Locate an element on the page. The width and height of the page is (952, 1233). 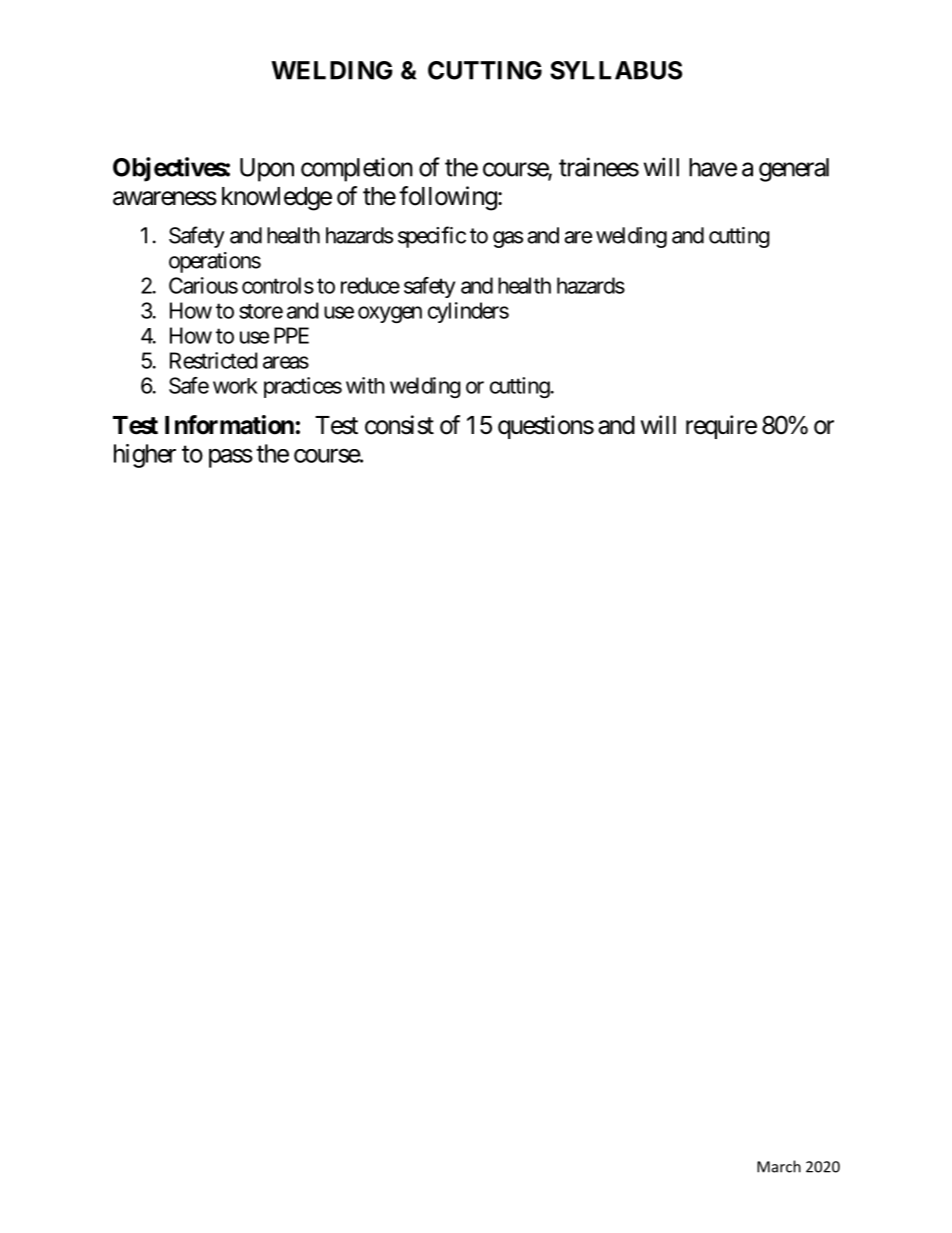
with is located at coordinates (365, 385).
